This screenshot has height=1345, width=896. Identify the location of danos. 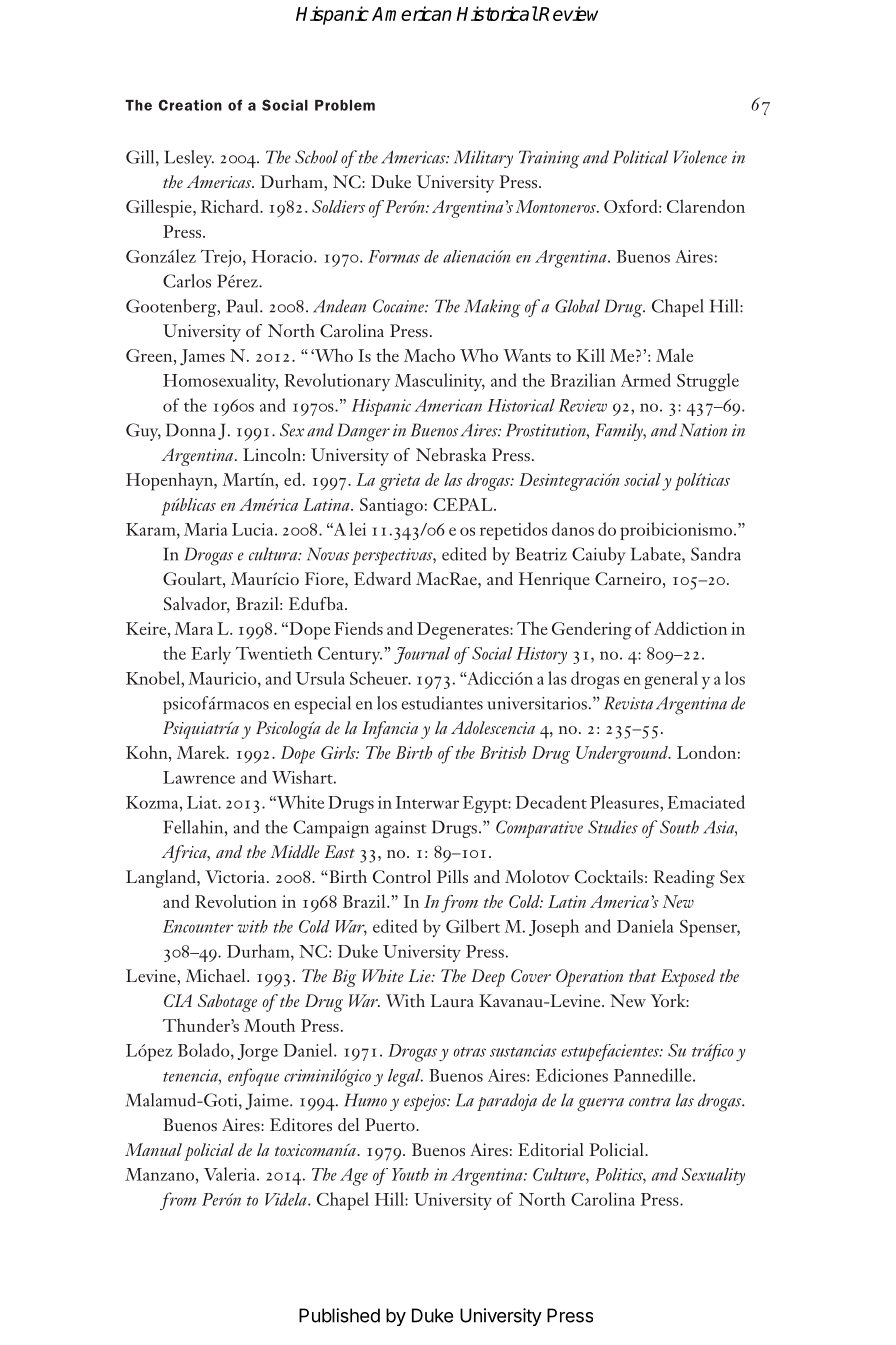
(573, 529).
